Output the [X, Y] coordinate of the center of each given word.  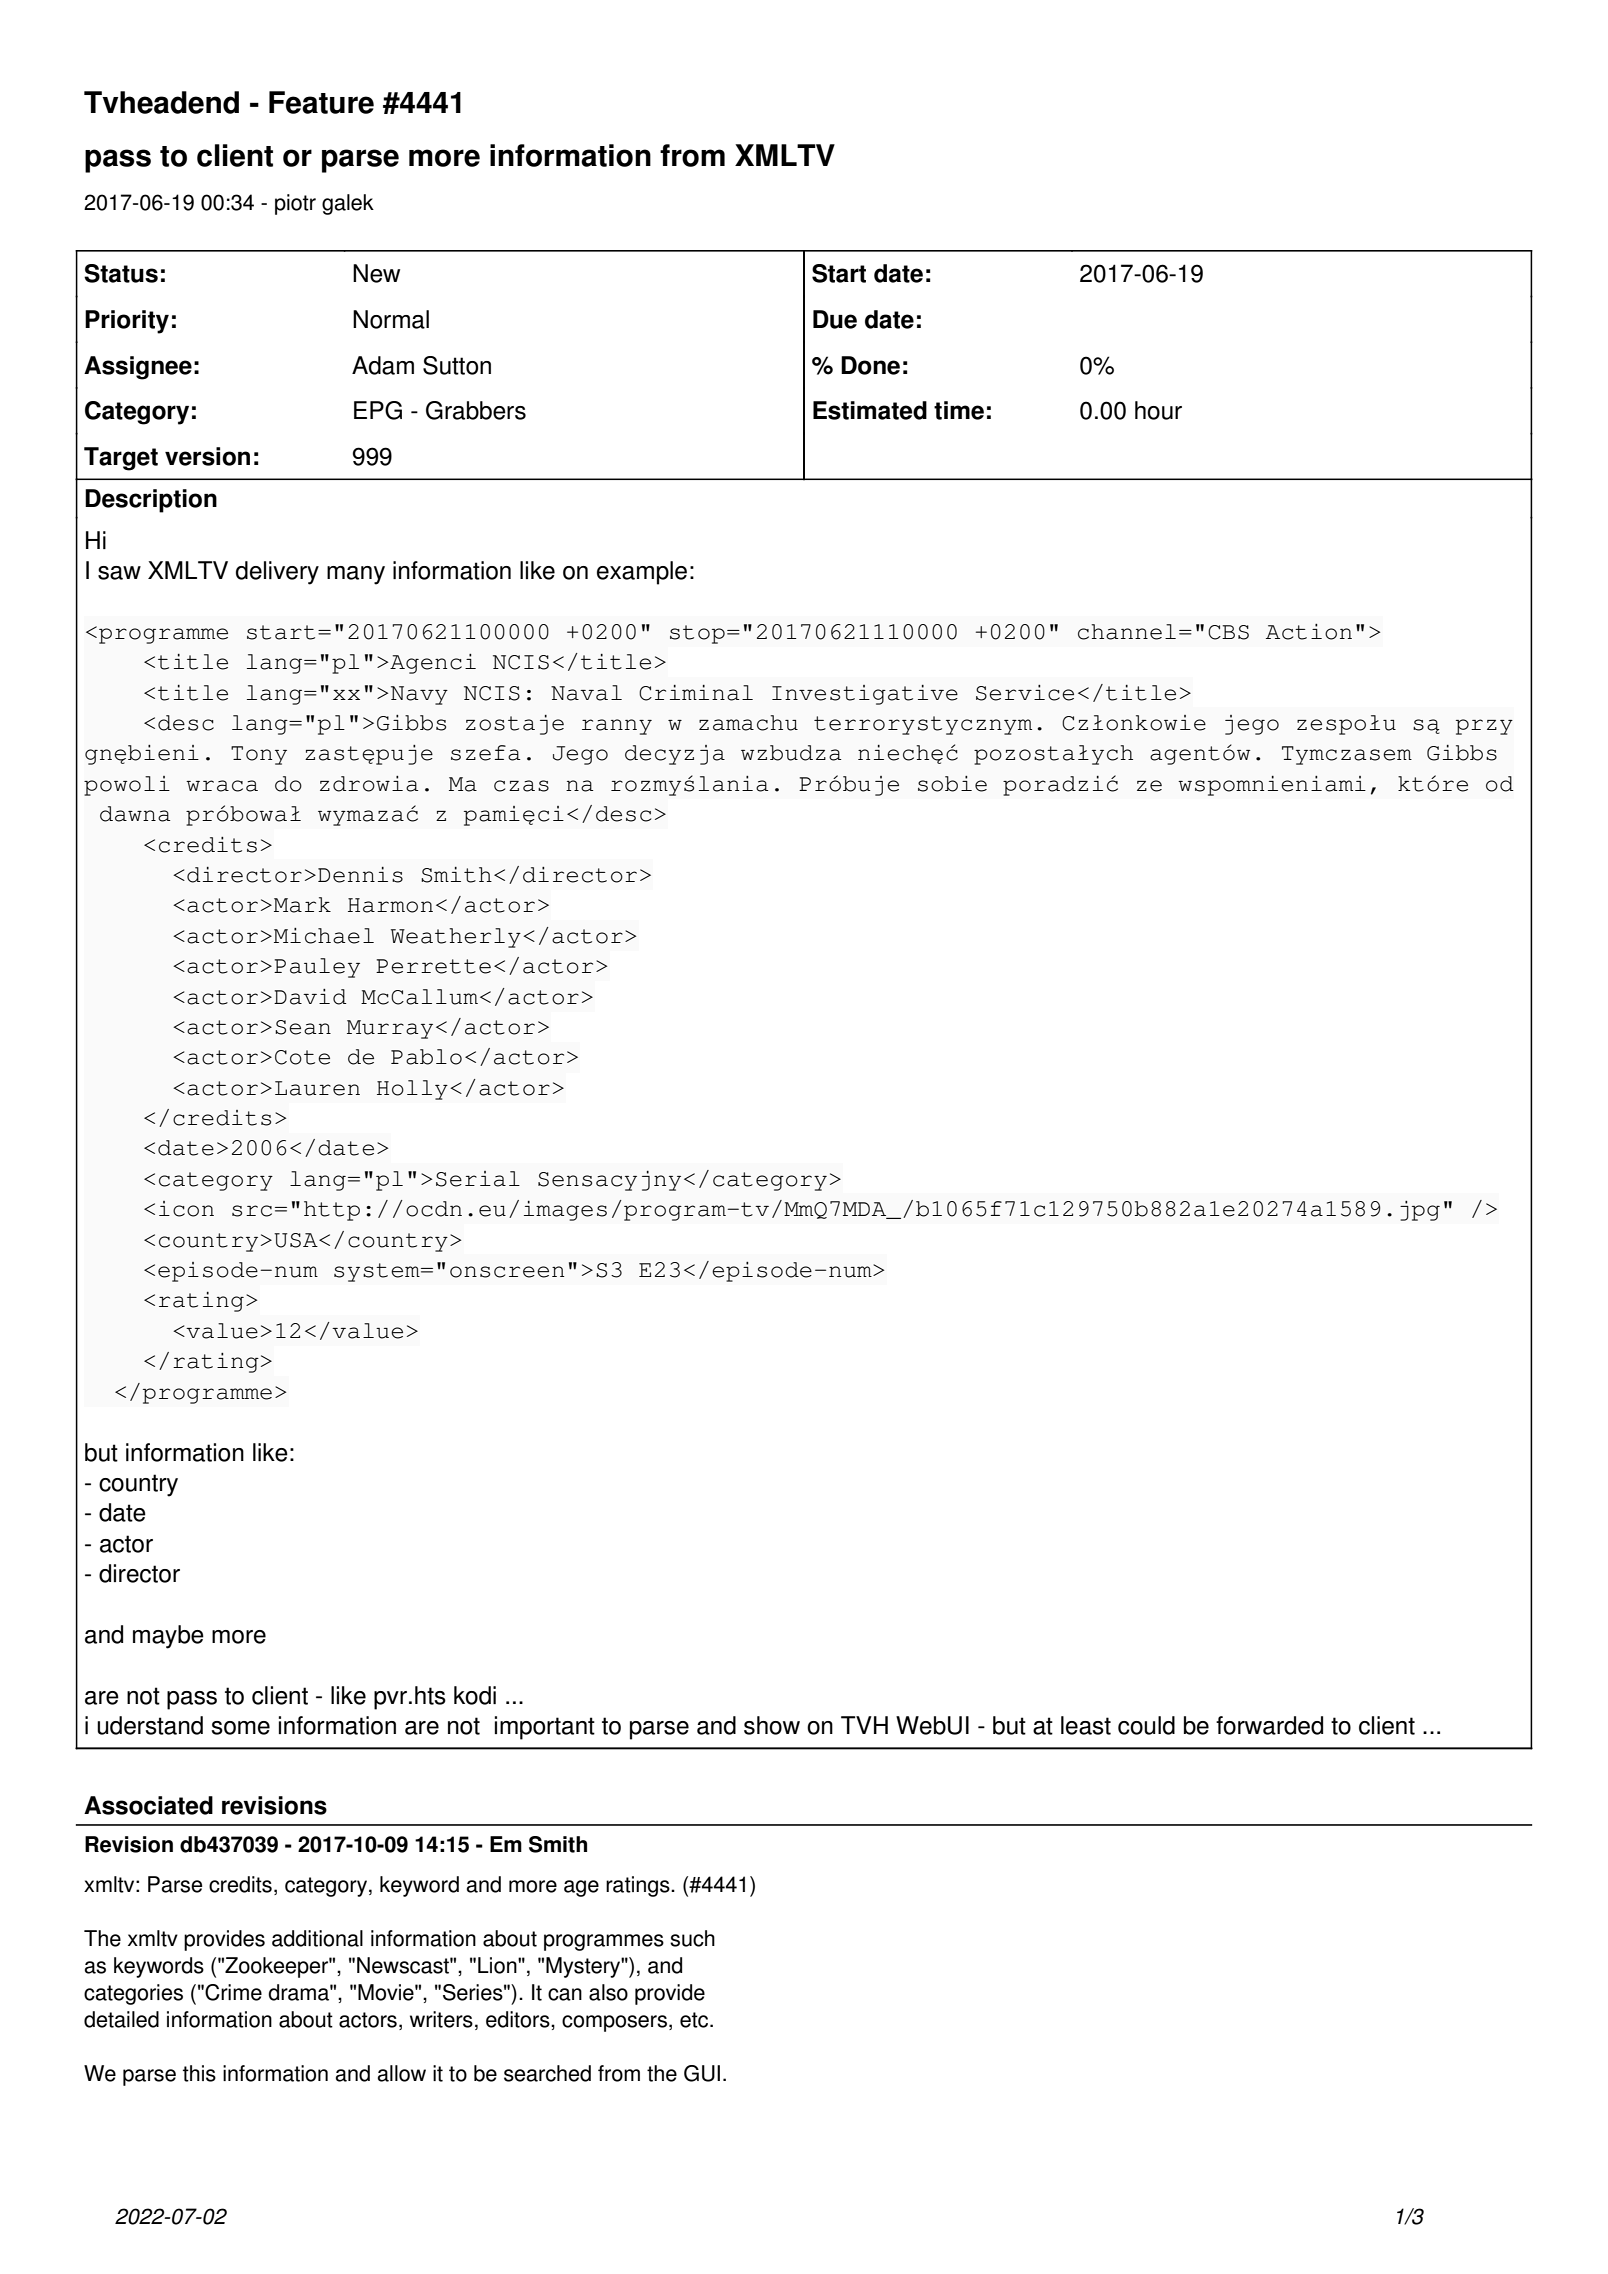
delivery [277, 573]
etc [695, 2020]
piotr [295, 204]
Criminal [696, 693]
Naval [586, 693]
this [199, 2073]
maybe [168, 1637]
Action [1309, 632]
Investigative [865, 695]
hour [1158, 410]
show [772, 1725]
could [1146, 1725]
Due [835, 319]
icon [186, 1209]
